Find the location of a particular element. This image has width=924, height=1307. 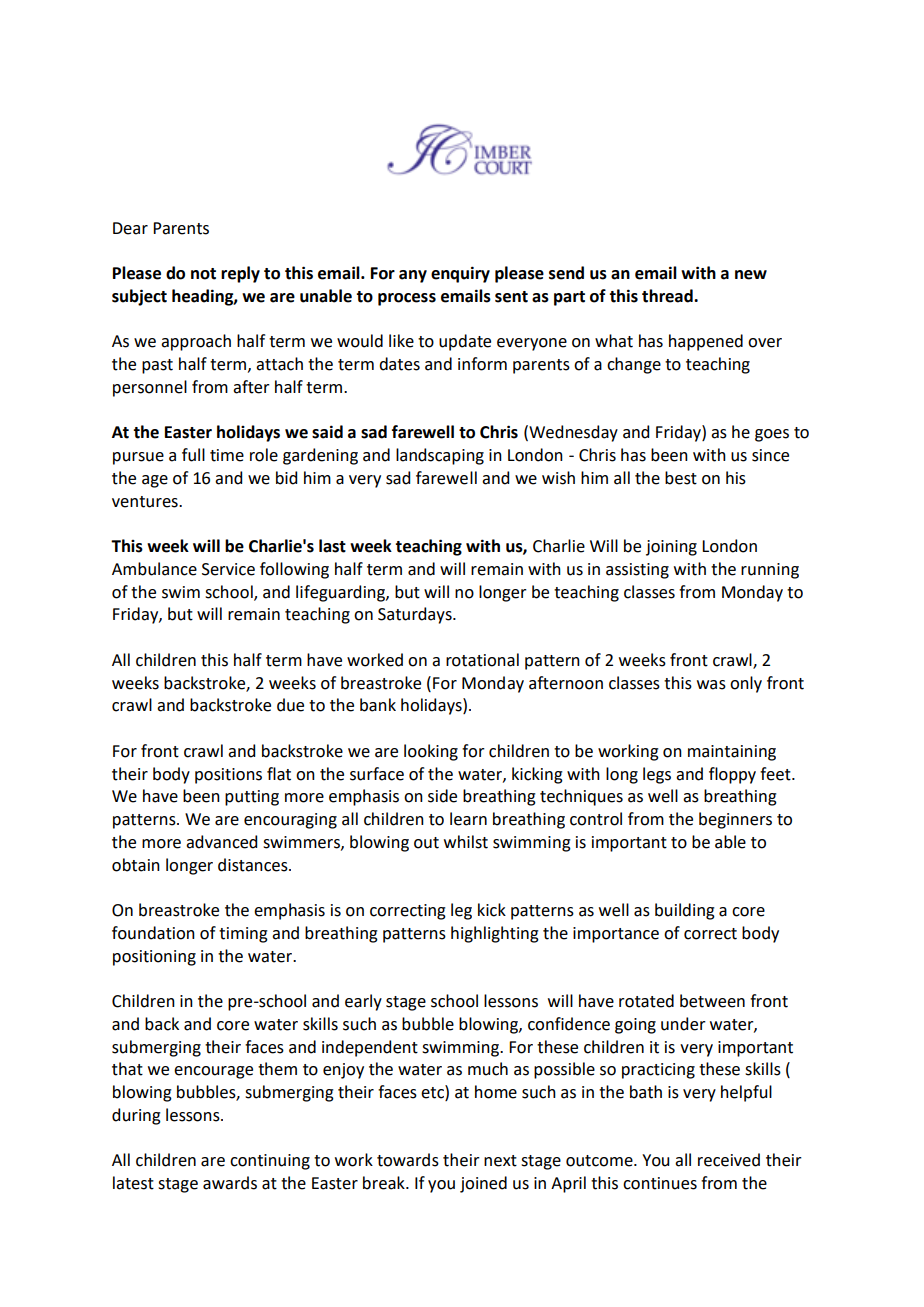

highlighting is located at coordinates (495, 934).
